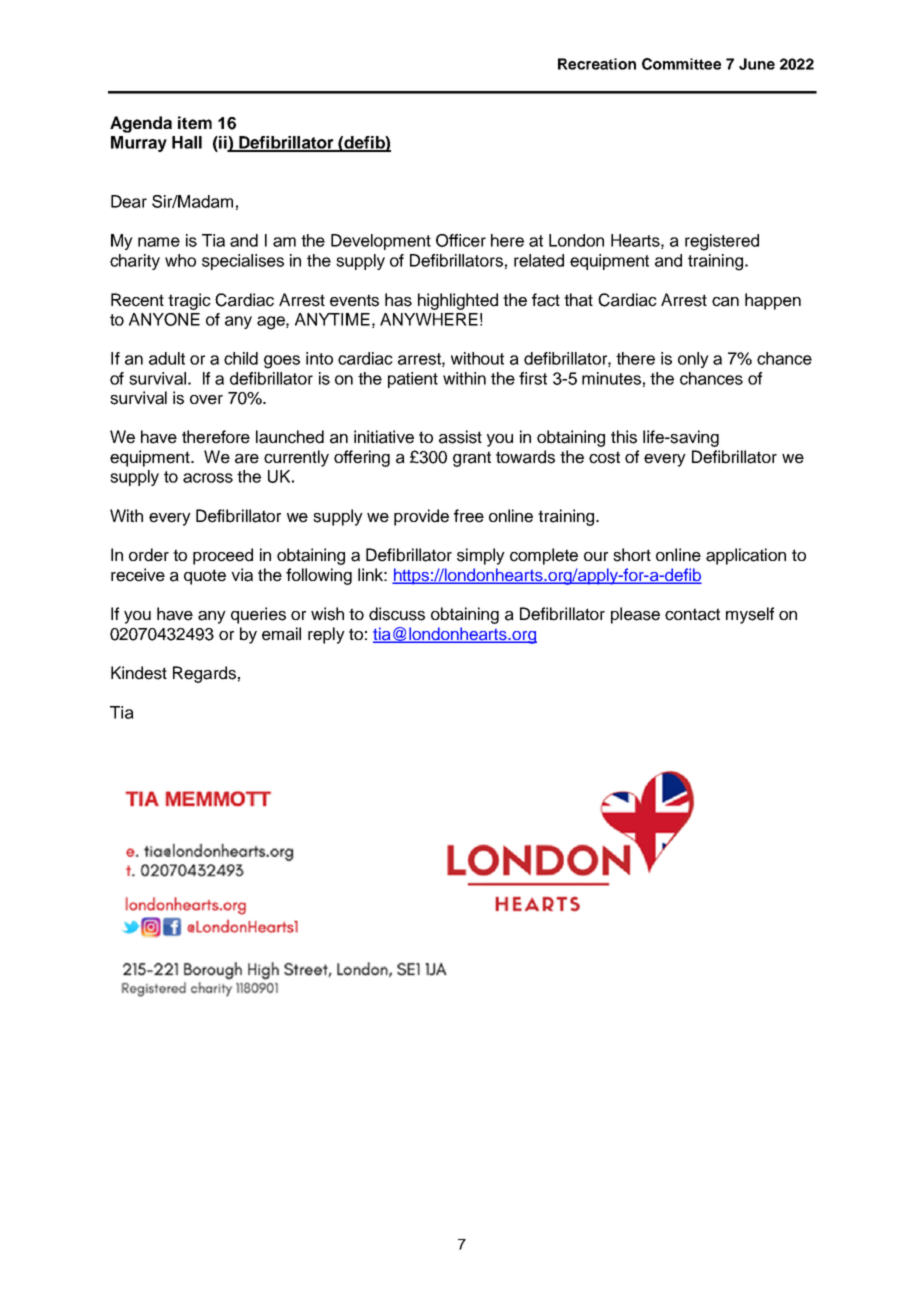 The width and height of the document is (924, 1308). I want to click on Recreation, so click(597, 64).
